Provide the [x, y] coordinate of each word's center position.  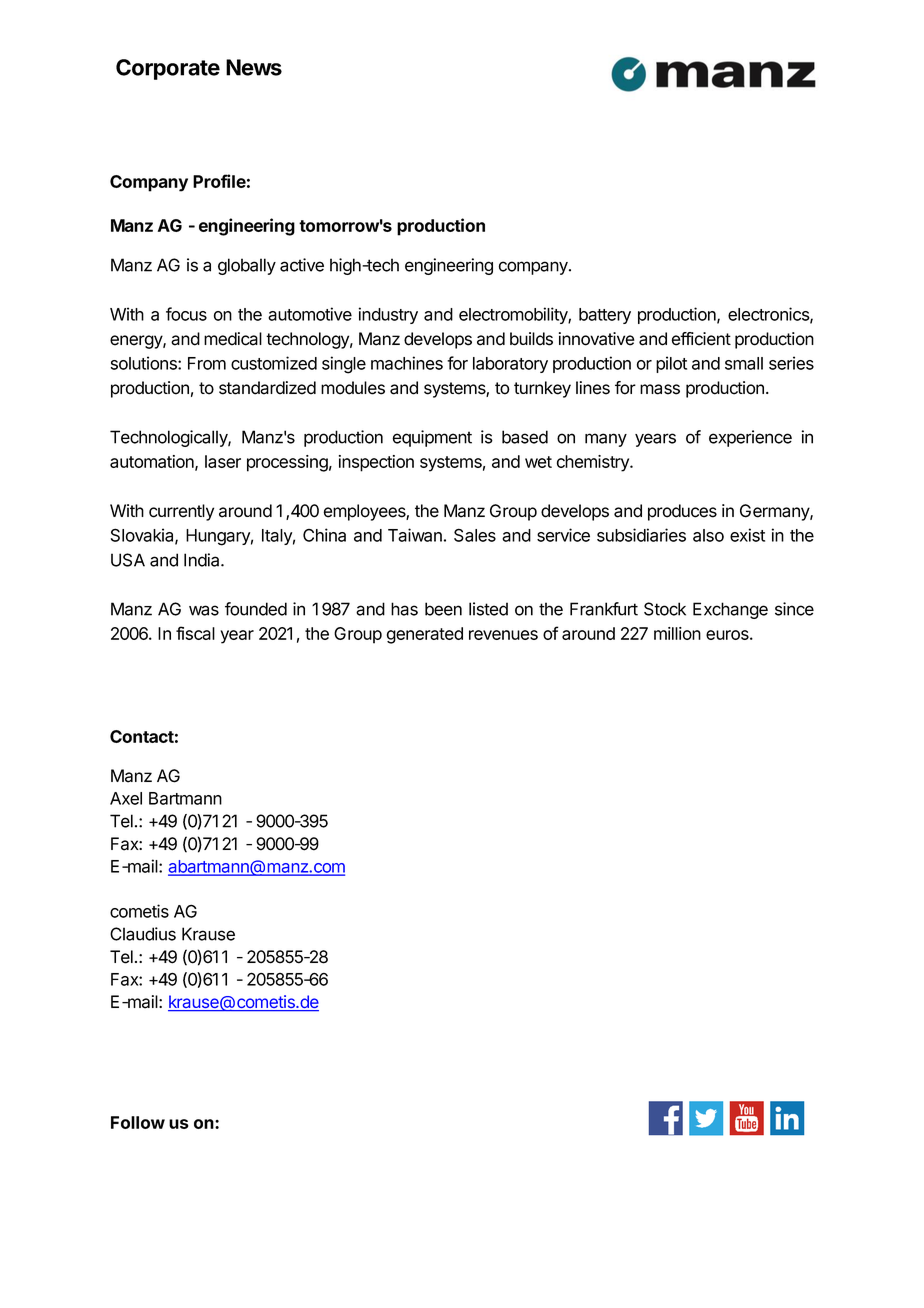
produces [682, 512]
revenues [503, 635]
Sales [475, 535]
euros [728, 635]
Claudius [143, 934]
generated [425, 635]
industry [388, 315]
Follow [138, 1122]
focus [186, 314]
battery [605, 316]
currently [181, 512]
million [677, 633]
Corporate [168, 69]
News [254, 67]
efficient [701, 339]
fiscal [195, 633]
